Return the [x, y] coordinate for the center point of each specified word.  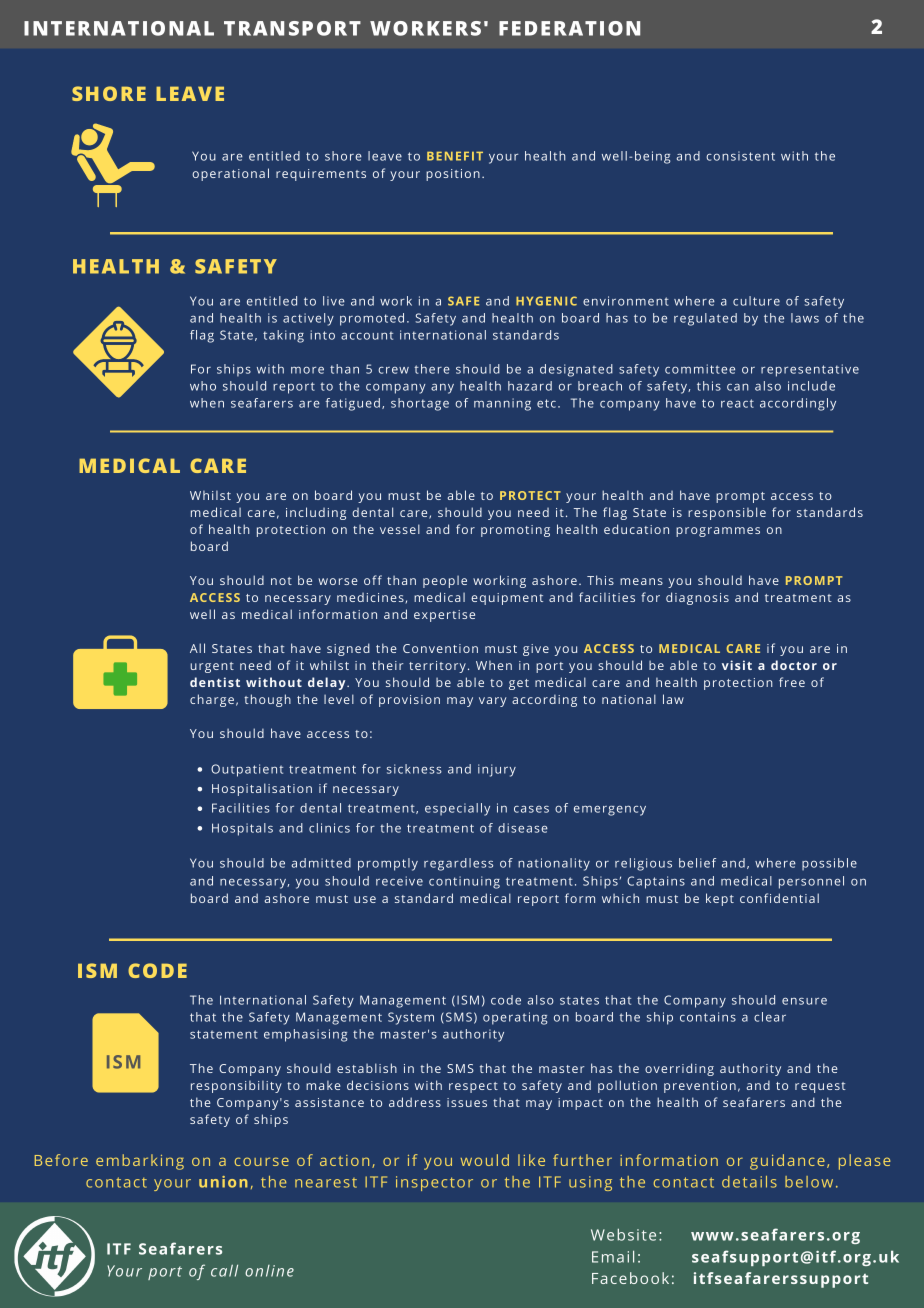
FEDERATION [569, 28]
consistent [740, 156]
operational [230, 174]
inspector [434, 1183]
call [224, 1270]
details [749, 1182]
